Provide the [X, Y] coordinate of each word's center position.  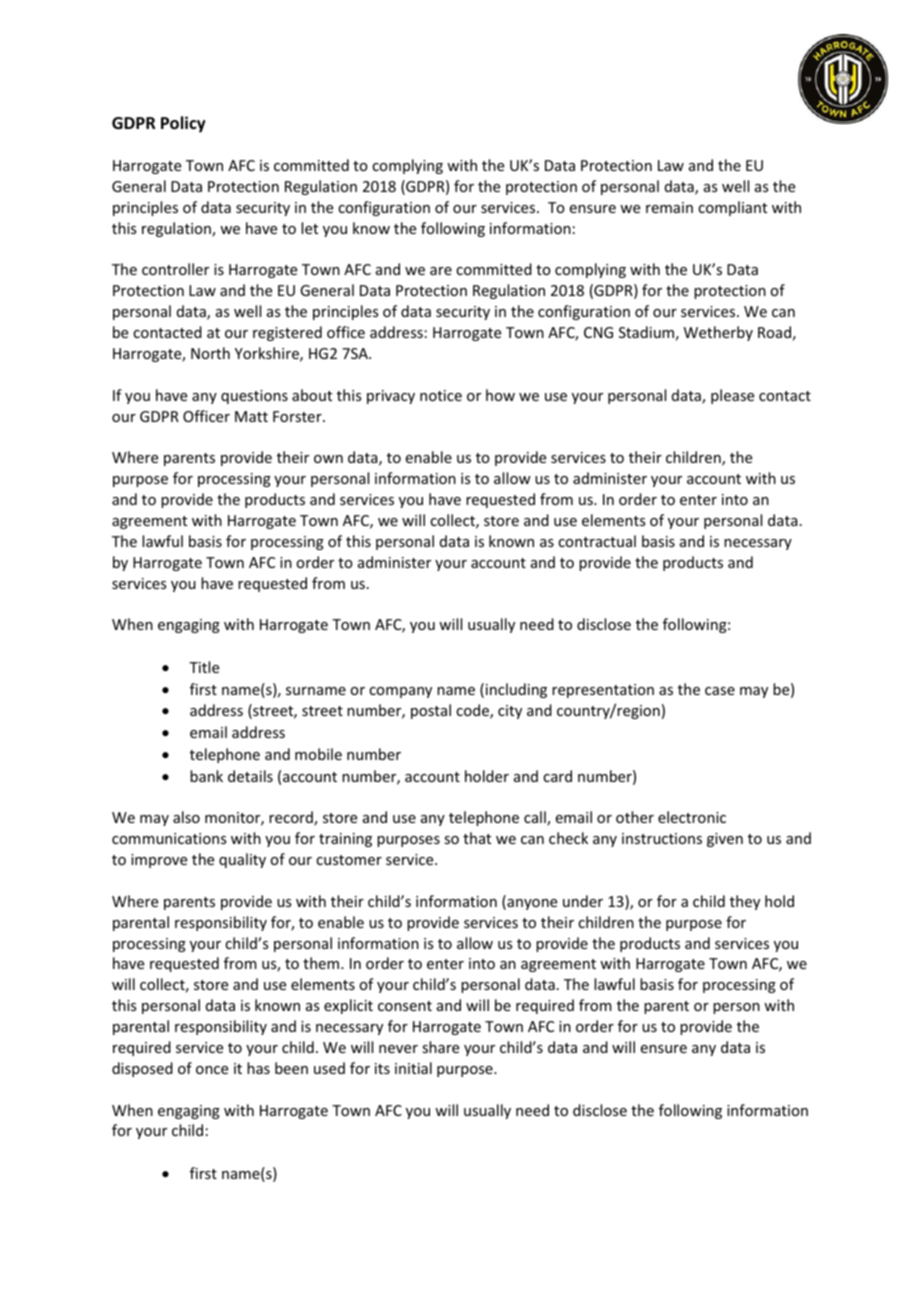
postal [431, 711]
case [720, 691]
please [732, 396]
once [212, 1070]
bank [206, 776]
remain [669, 207]
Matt [251, 416]
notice [441, 395]
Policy [183, 124]
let [309, 228]
